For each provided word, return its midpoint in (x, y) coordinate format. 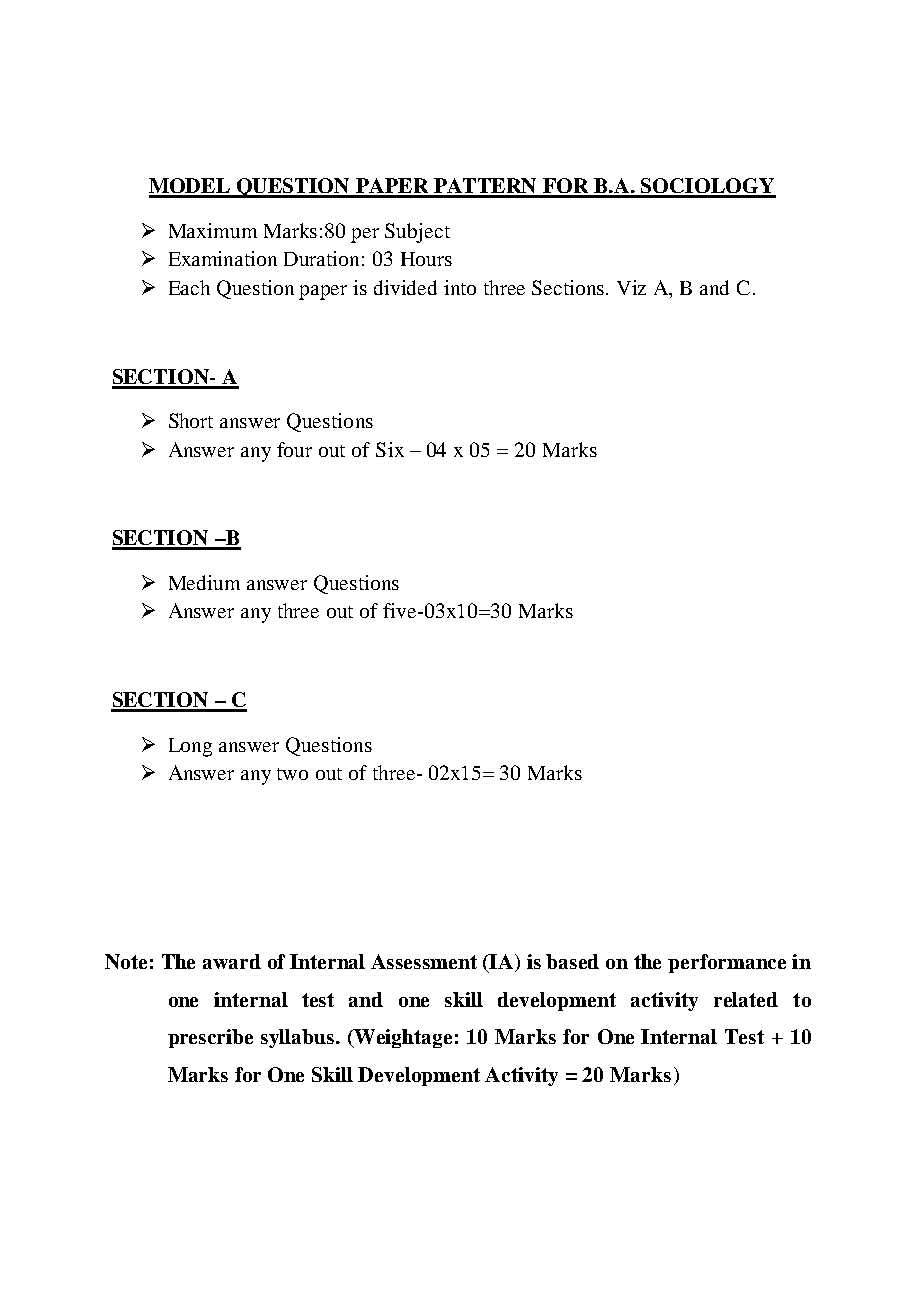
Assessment (424, 961)
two (292, 774)
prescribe (210, 1038)
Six (390, 449)
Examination (223, 258)
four (294, 449)
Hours (426, 259)
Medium (204, 582)
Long (190, 747)
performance (727, 963)
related (746, 999)
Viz (631, 287)
